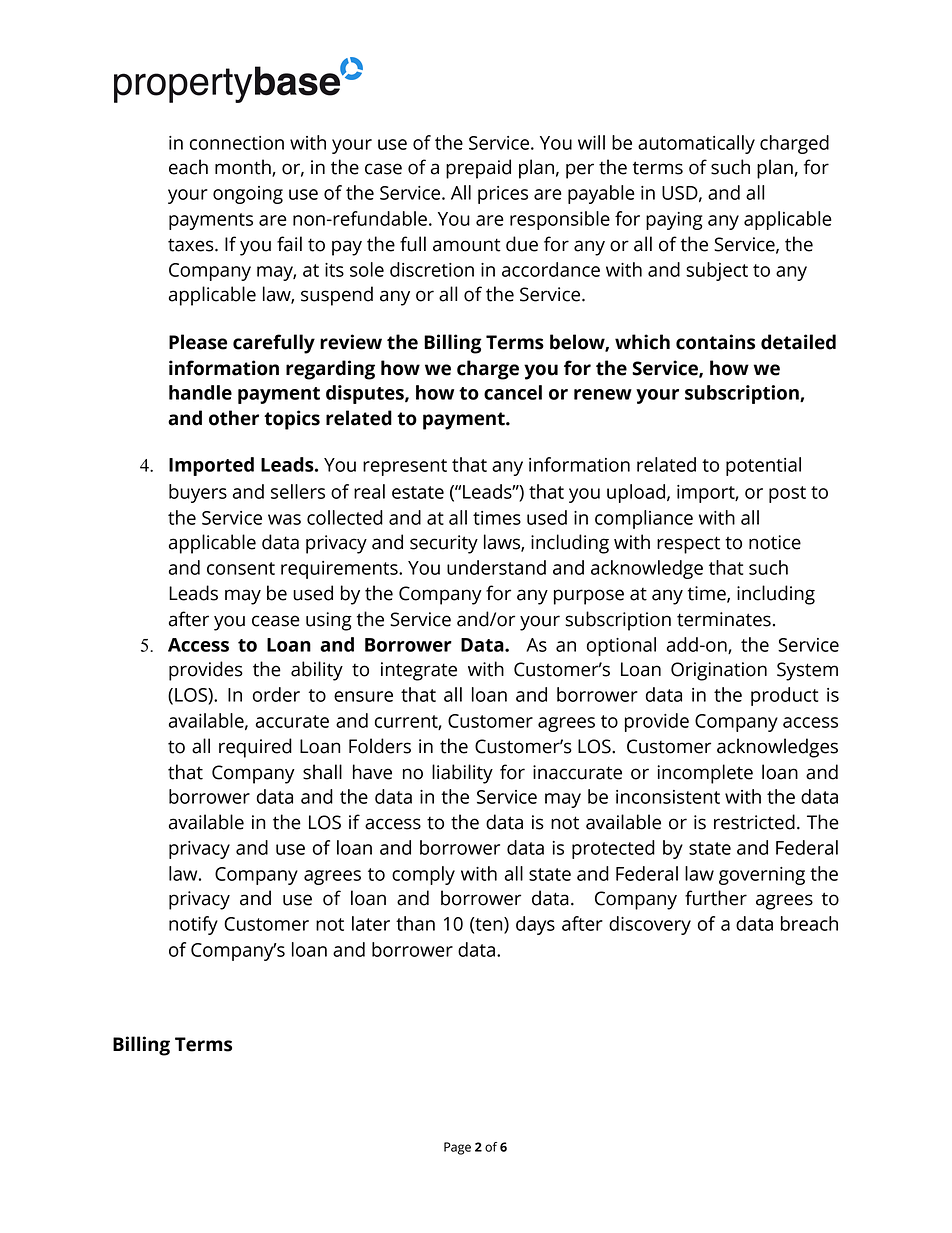 The height and width of the screenshot is (1233, 952). Describe the element at coordinates (763, 466) in the screenshot. I see `potential` at that location.
